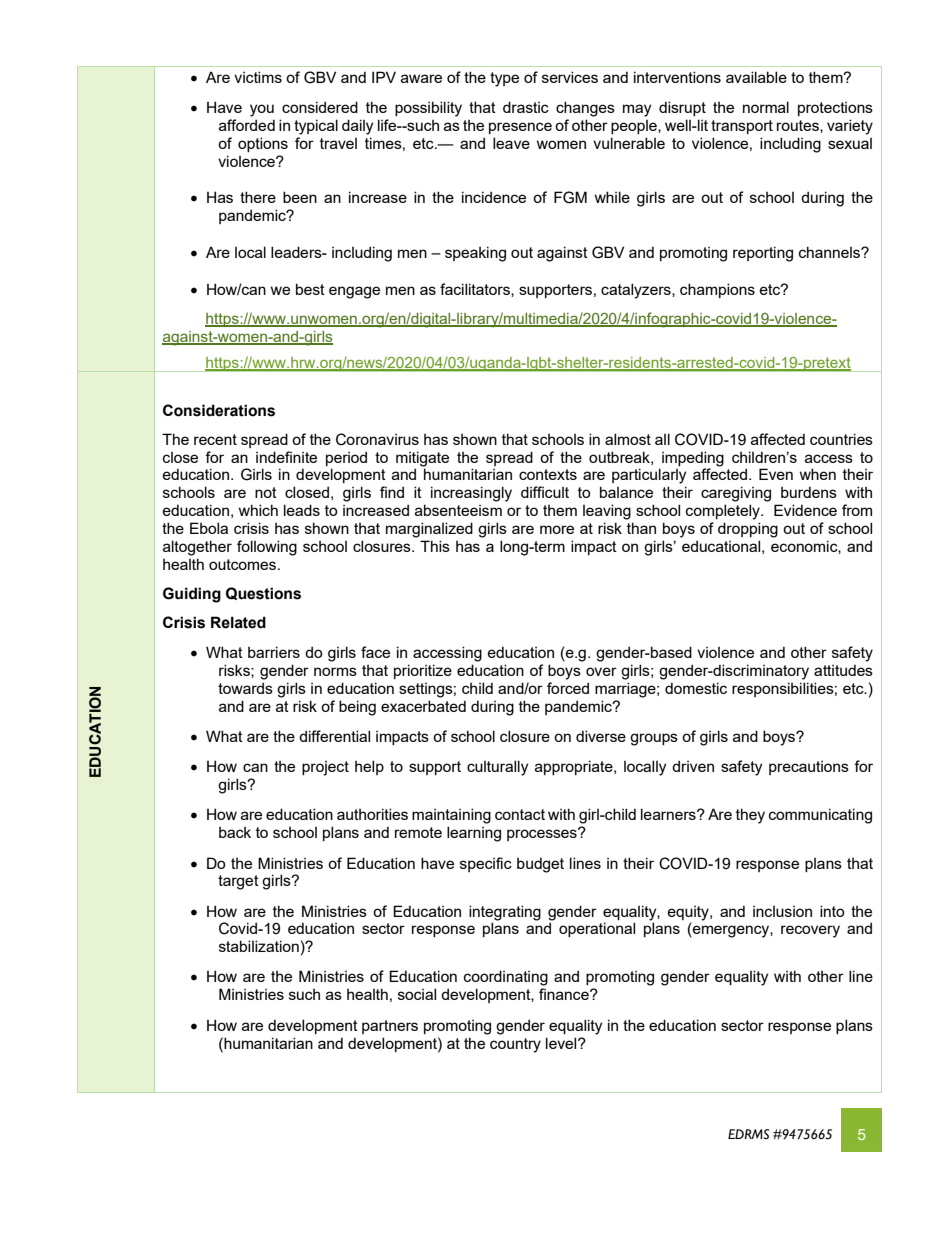  Describe the element at coordinates (766, 107) in the screenshot. I see `normal` at that location.
